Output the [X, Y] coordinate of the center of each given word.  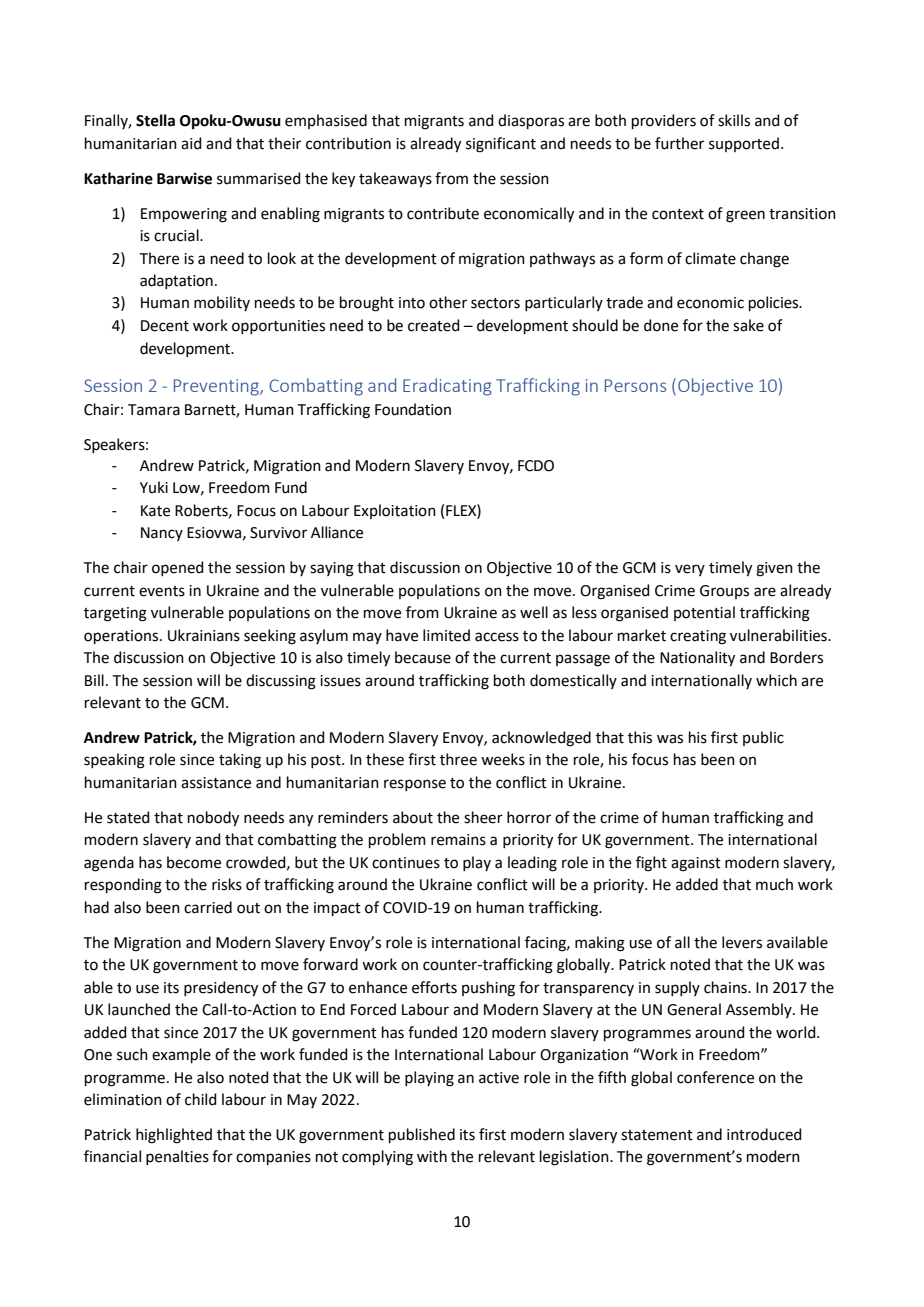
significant [501, 145]
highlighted [174, 1136]
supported [744, 144]
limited [446, 635]
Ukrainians [204, 635]
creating [698, 637]
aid [191, 143]
